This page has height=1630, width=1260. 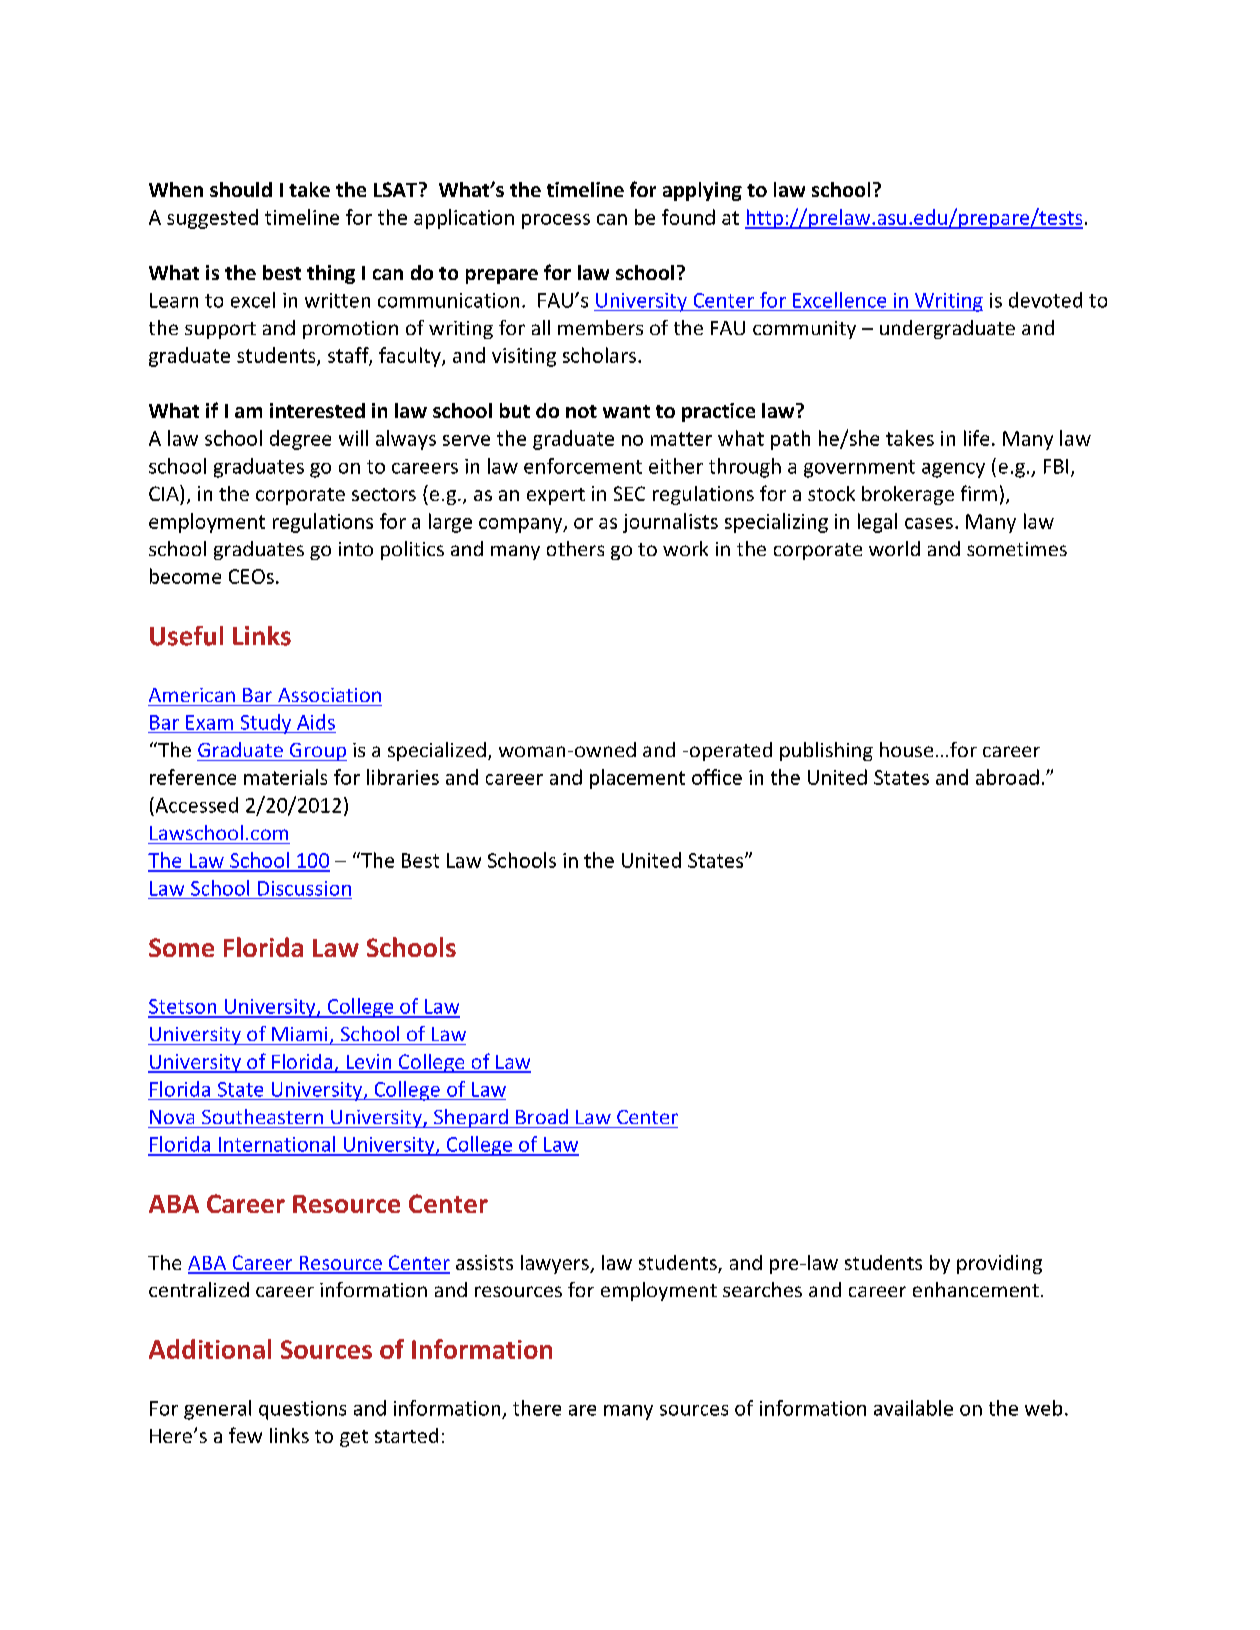 I want to click on questions, so click(x=302, y=1410).
